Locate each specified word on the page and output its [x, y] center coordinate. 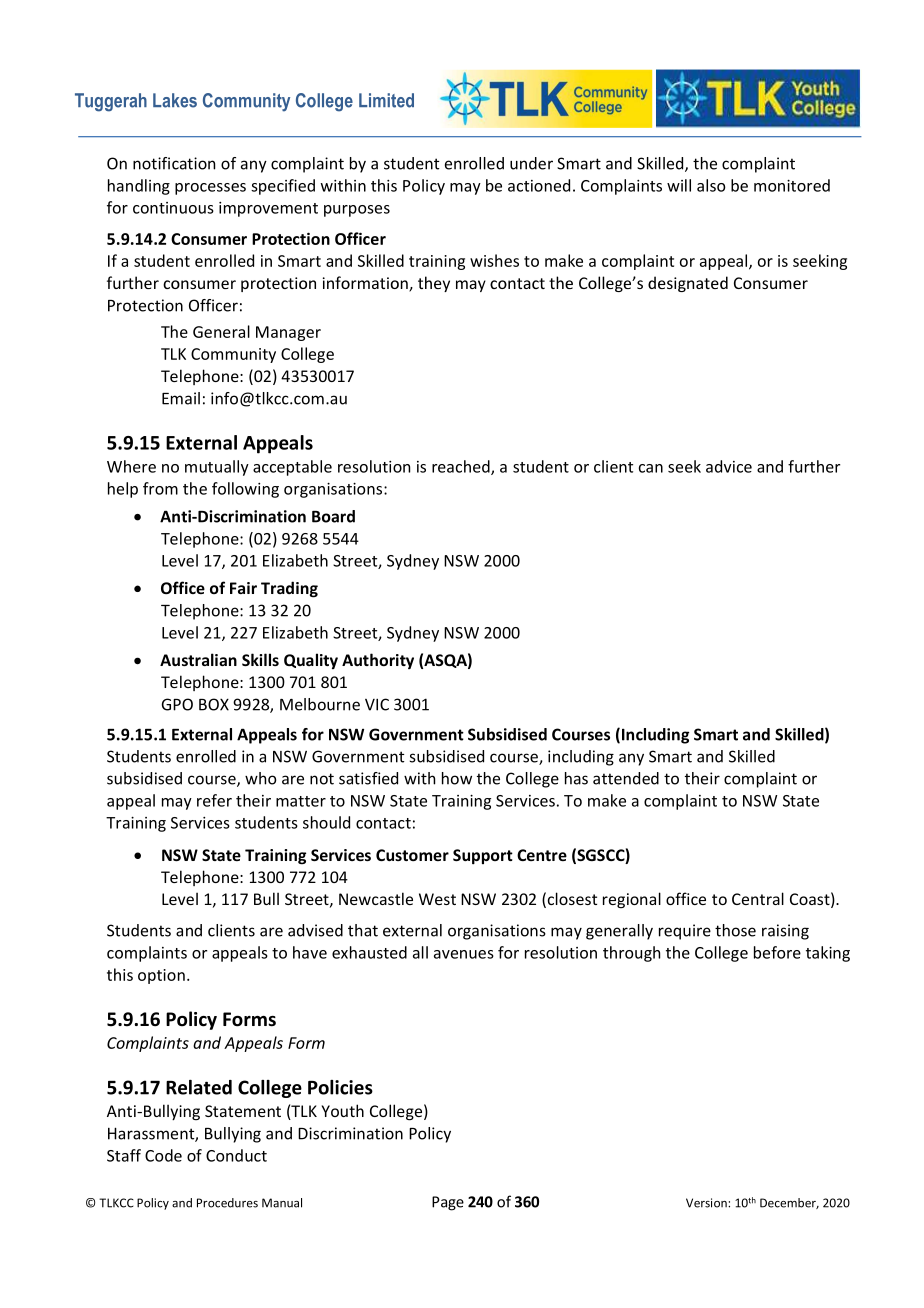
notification [174, 163]
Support [483, 856]
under [531, 163]
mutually [217, 468]
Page [448, 1203]
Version [707, 1203]
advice [729, 466]
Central [758, 898]
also [711, 185]
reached [462, 467]
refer [214, 800]
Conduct [236, 1155]
